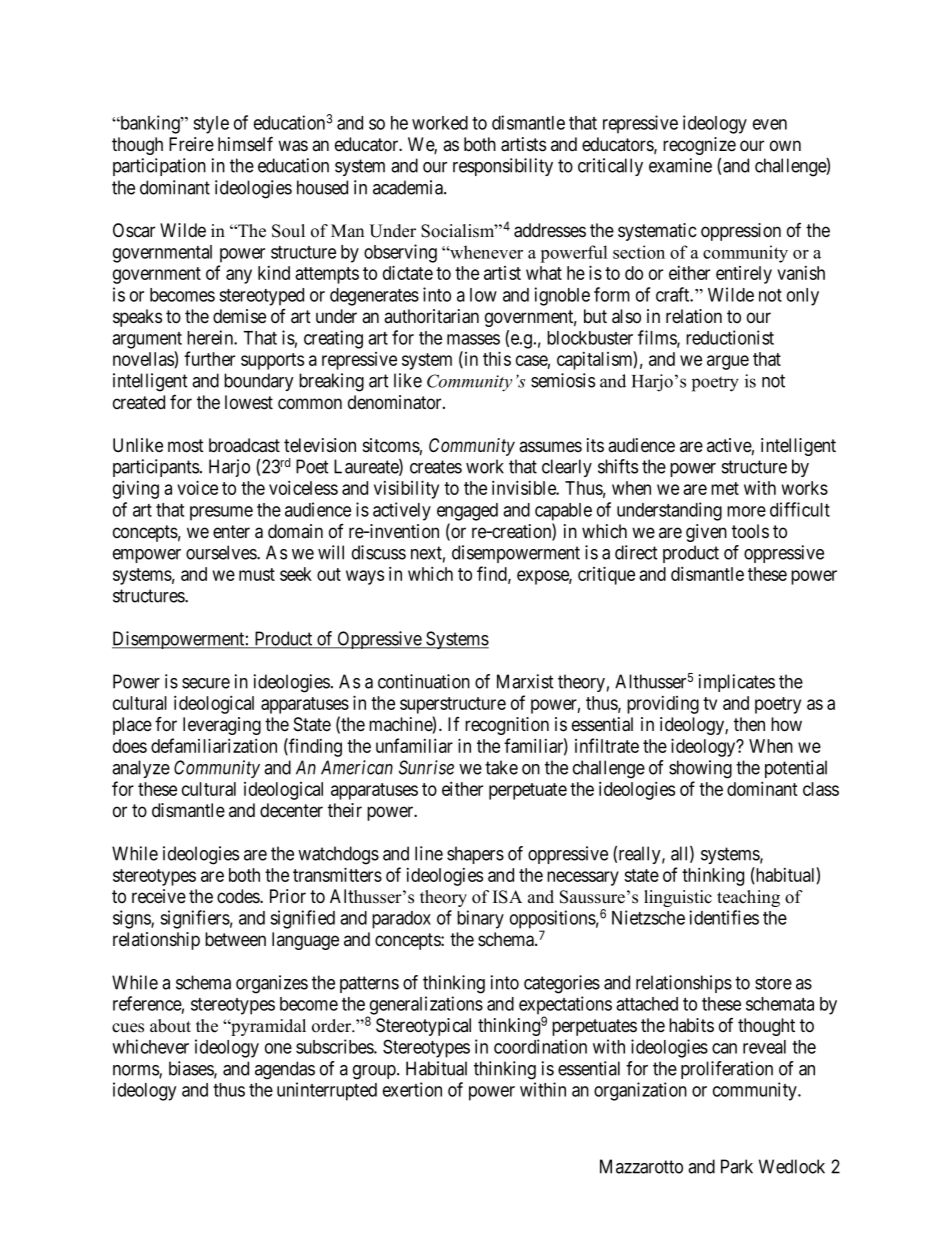 This screenshot has height=1233, width=952. What do you see at coordinates (699, 146) in the screenshot?
I see `recognize` at bounding box center [699, 146].
